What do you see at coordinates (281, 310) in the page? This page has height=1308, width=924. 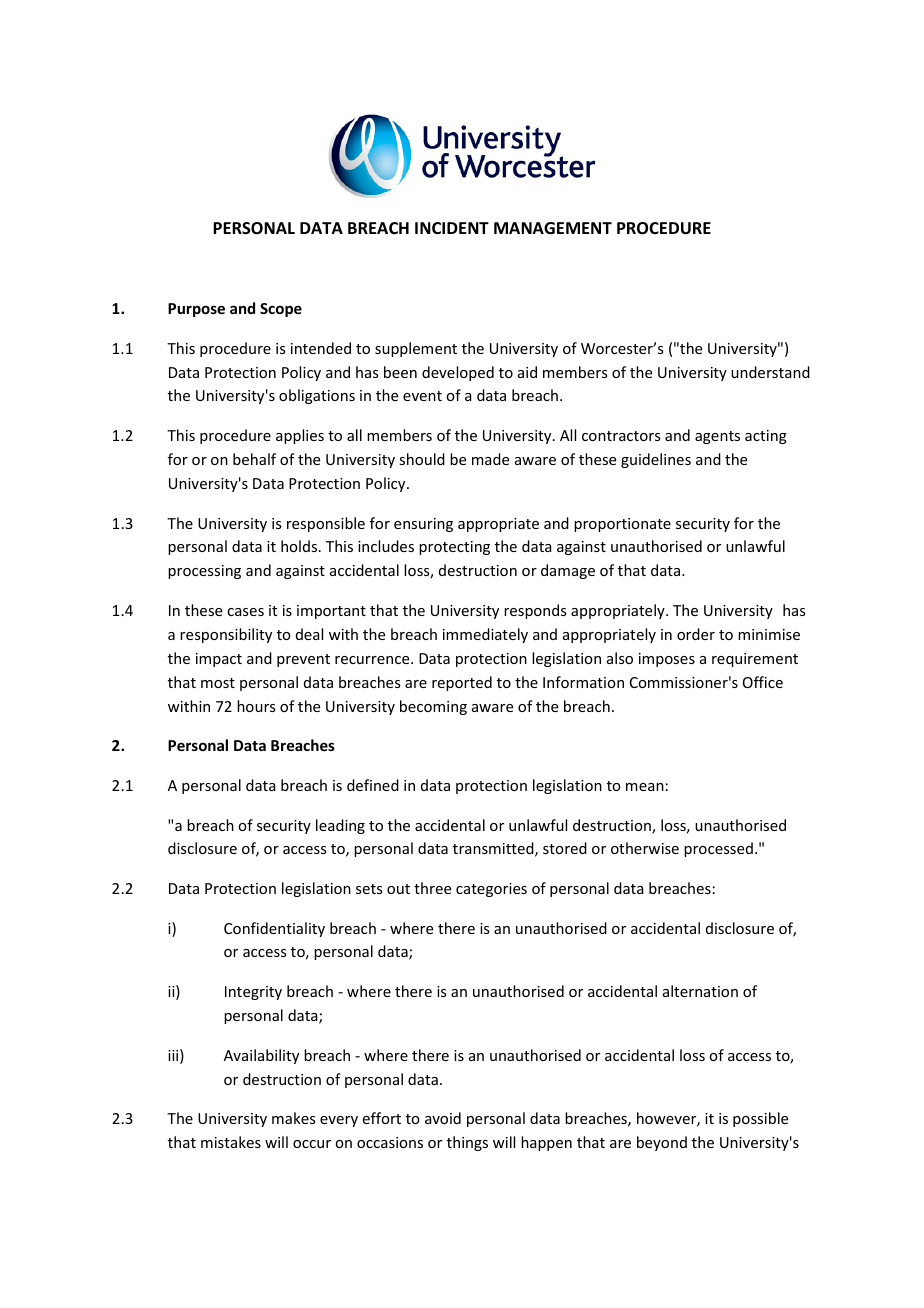 I see `Scope` at bounding box center [281, 310].
